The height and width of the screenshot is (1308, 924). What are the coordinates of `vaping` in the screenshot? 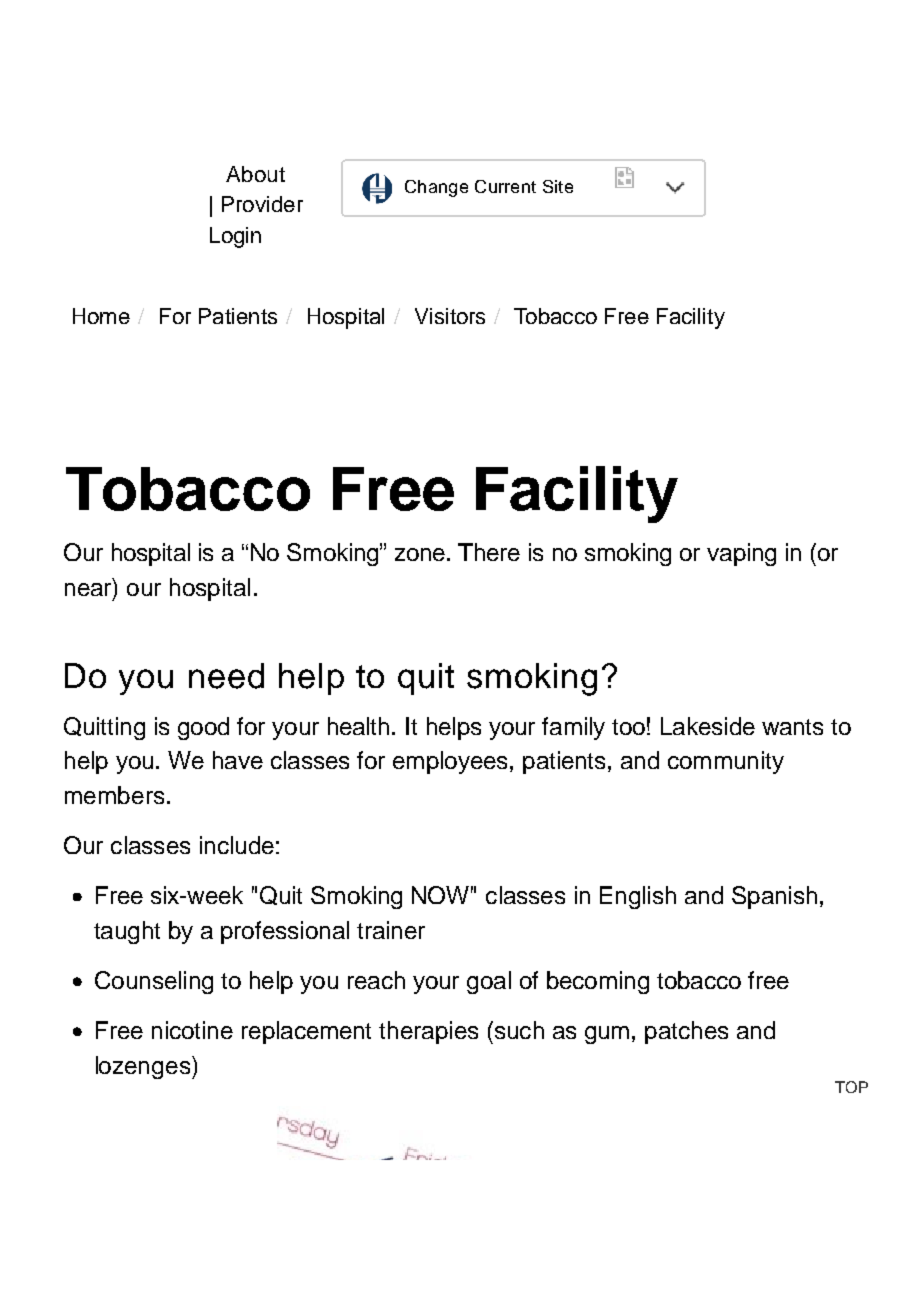 It's located at (741, 554).
